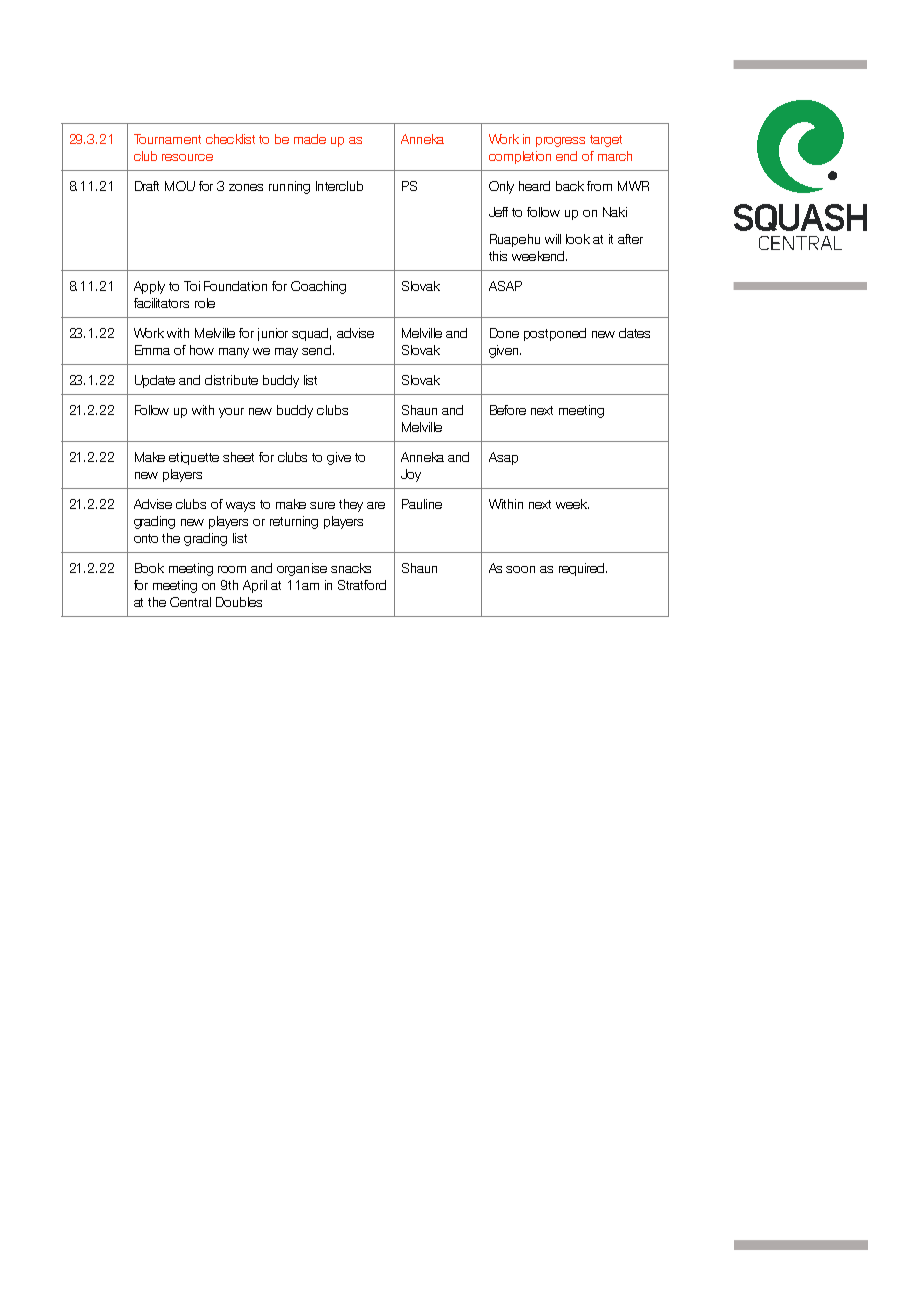 The height and width of the screenshot is (1308, 924). What do you see at coordinates (362, 585) in the screenshot?
I see `Stratford` at bounding box center [362, 585].
